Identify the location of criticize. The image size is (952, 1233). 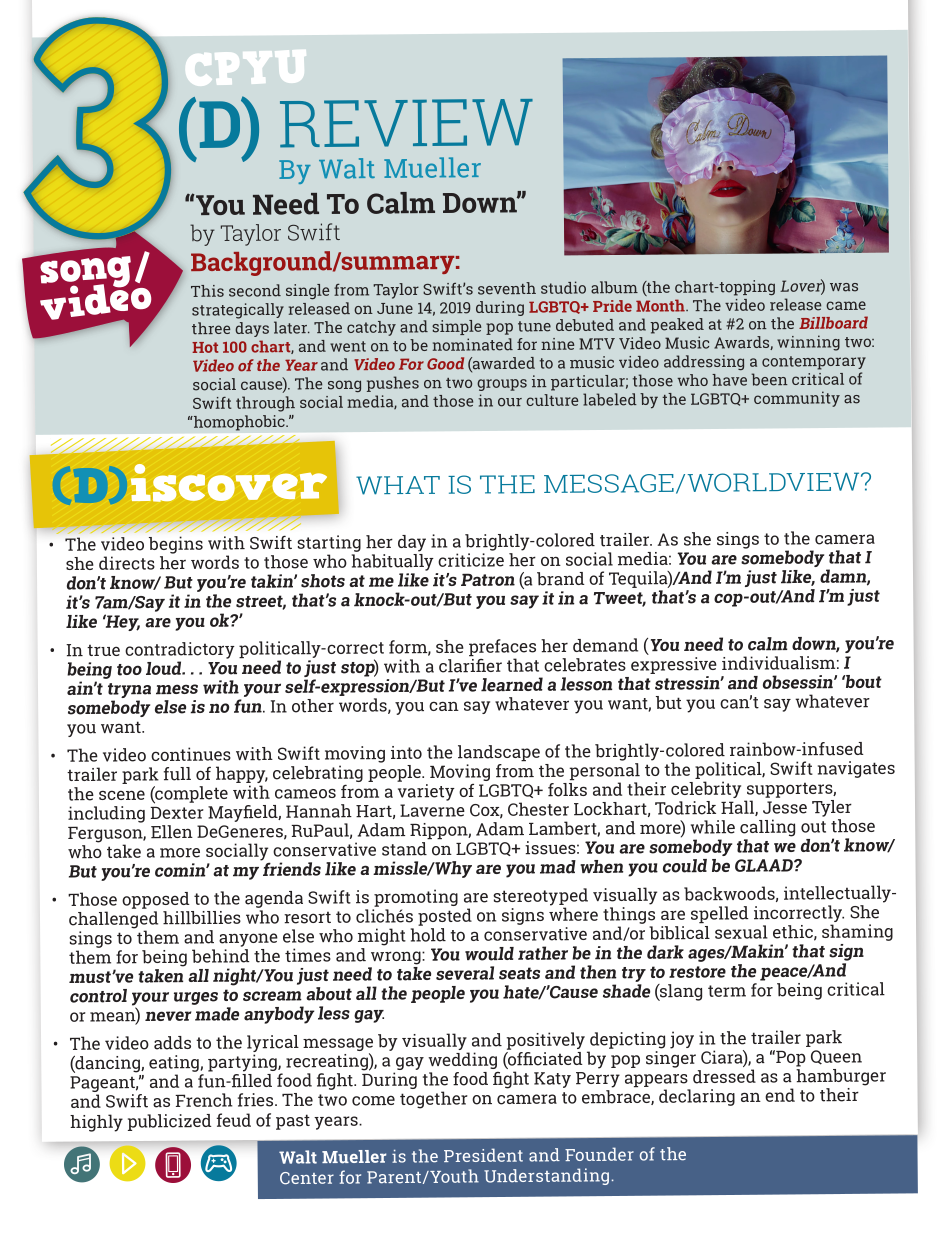
(471, 560).
